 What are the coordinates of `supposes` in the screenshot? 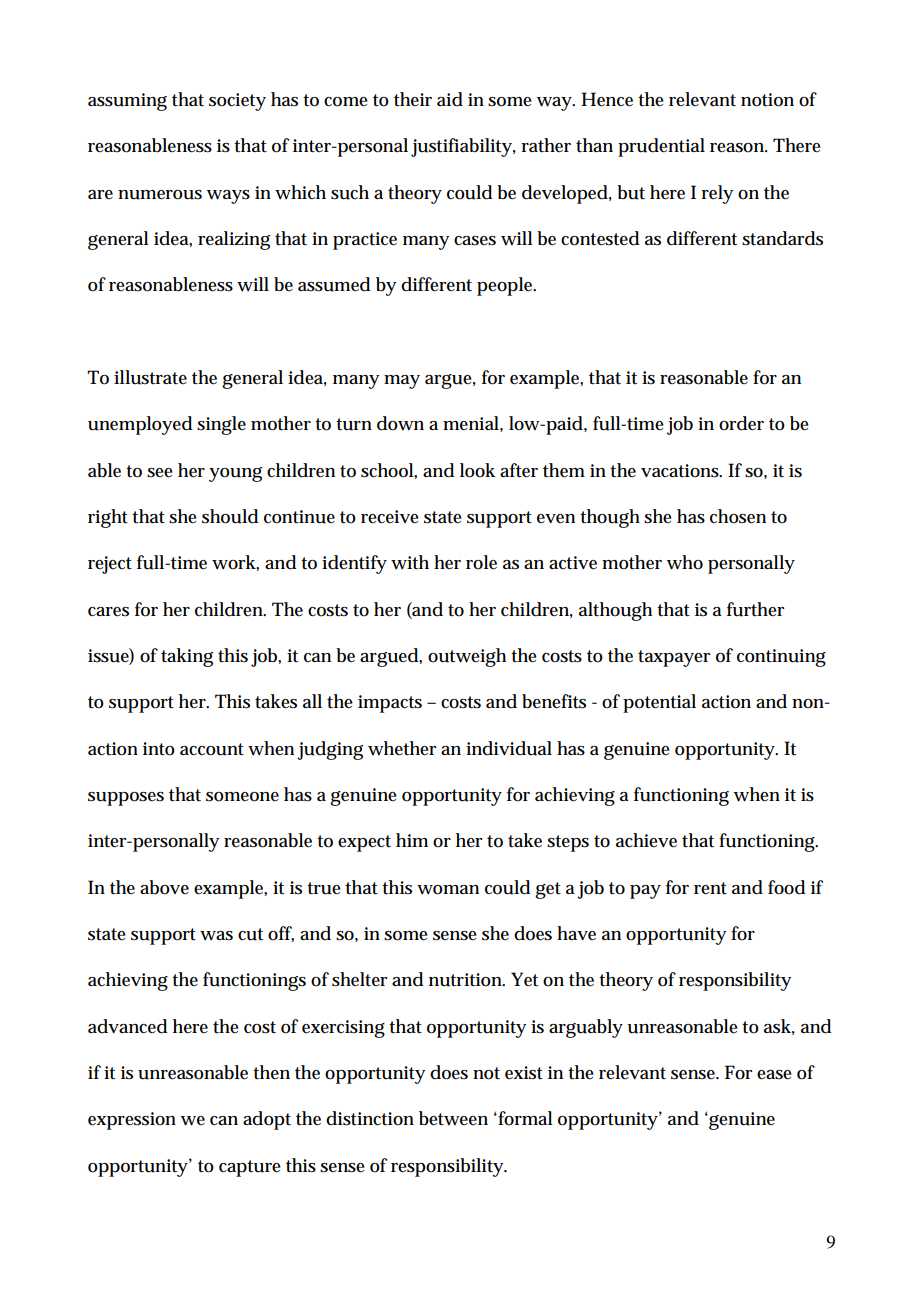 It's located at (126, 799).
